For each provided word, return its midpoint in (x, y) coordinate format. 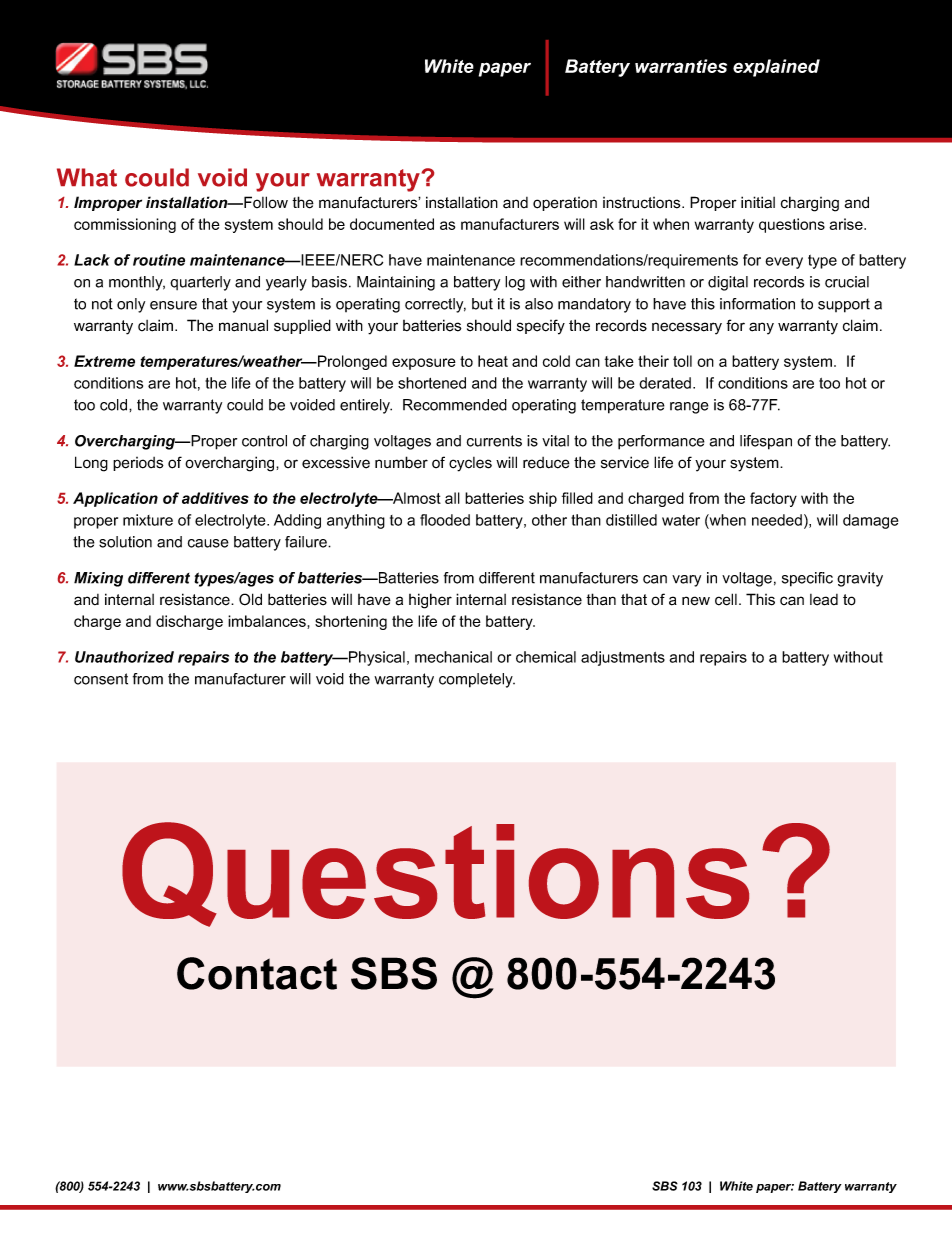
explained (776, 68)
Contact (257, 973)
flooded (445, 520)
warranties (681, 66)
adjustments (623, 658)
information (757, 304)
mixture (148, 520)
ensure (173, 305)
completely (477, 680)
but (482, 304)
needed (777, 520)
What (87, 177)
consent (101, 679)
